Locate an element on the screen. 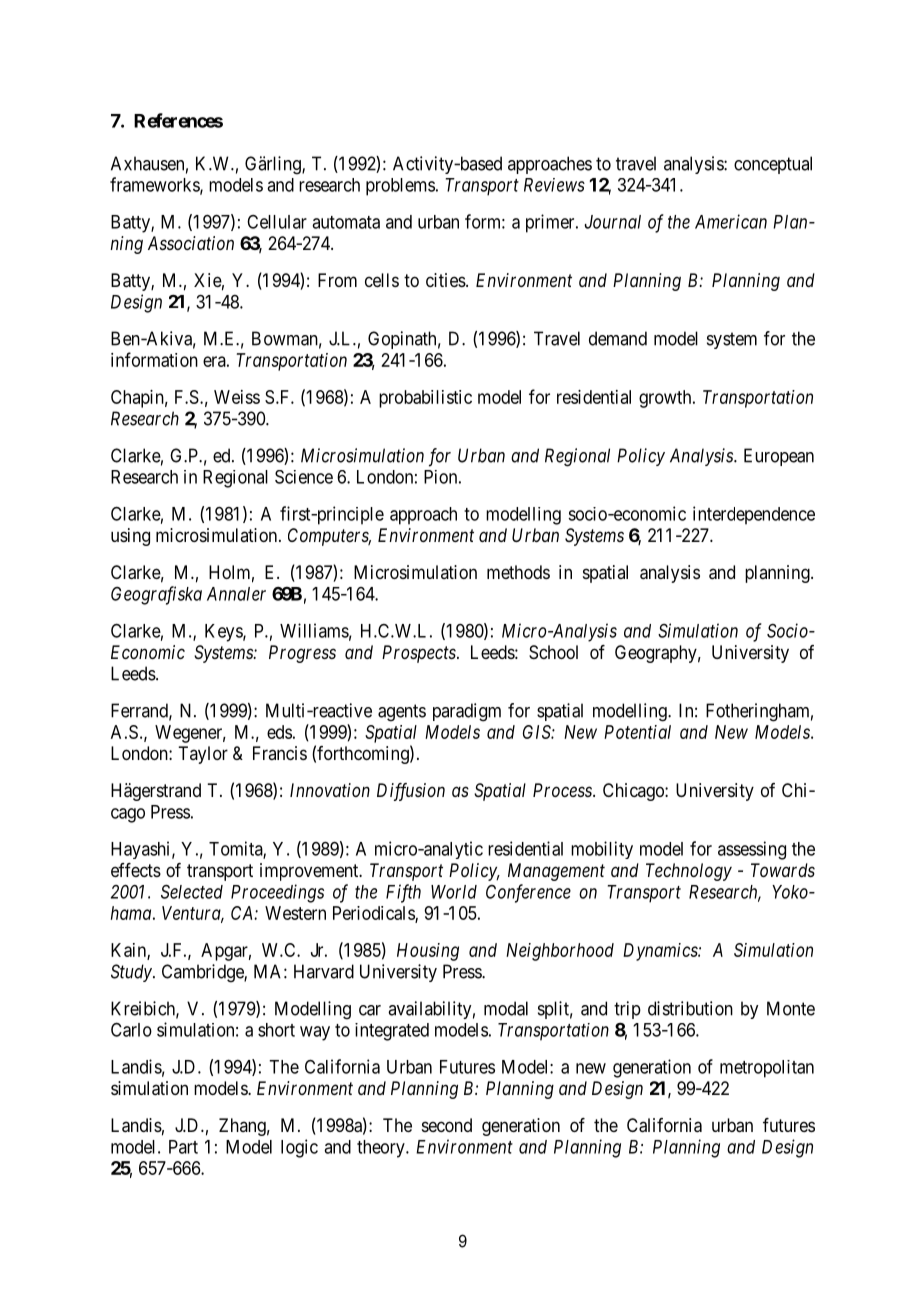  Cellular is located at coordinates (277, 222).
